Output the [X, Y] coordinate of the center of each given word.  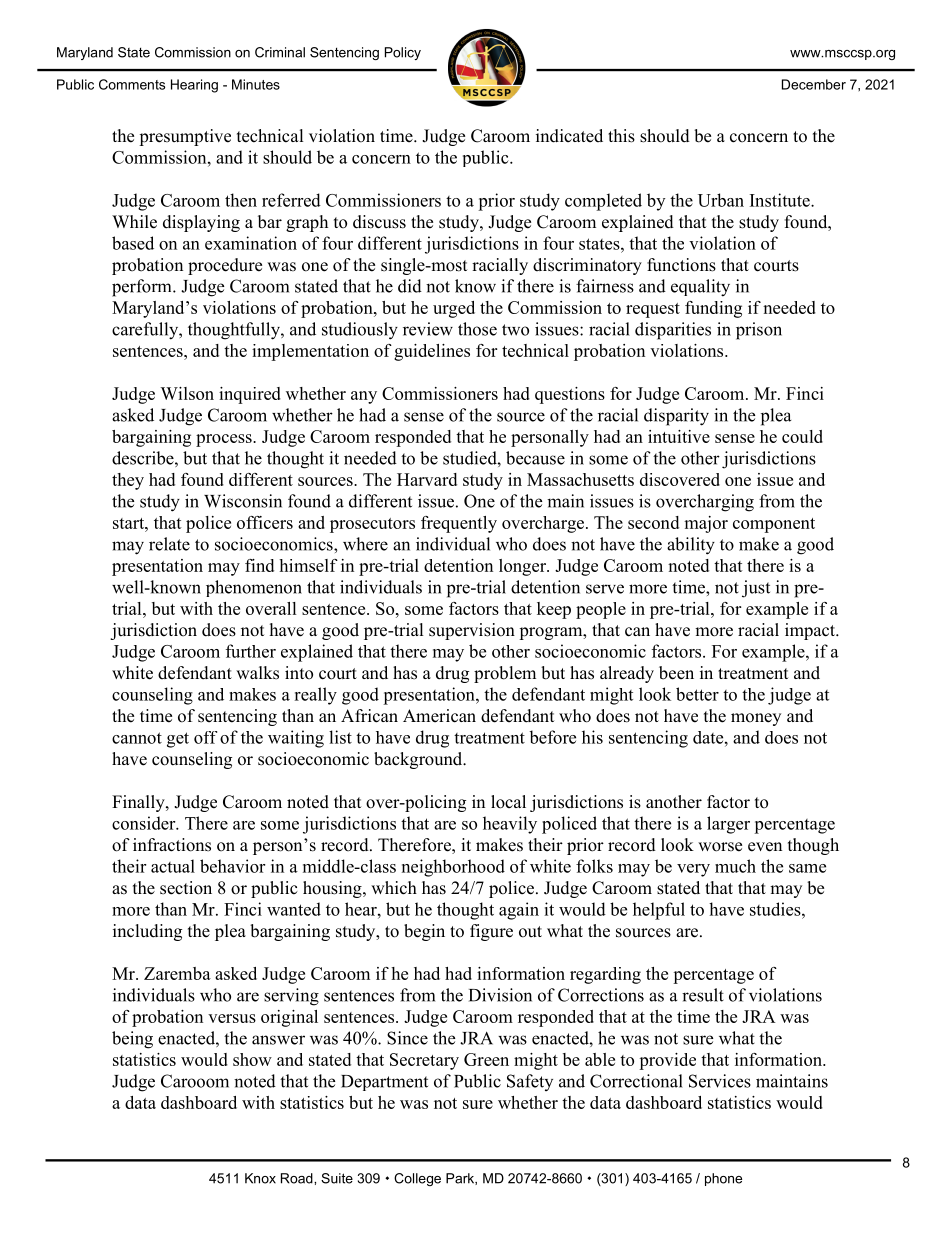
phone [723, 1179]
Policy [403, 53]
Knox [260, 1178]
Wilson [187, 393]
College [417, 1179]
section [186, 888]
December [814, 84]
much [735, 866]
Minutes [256, 84]
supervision [472, 631]
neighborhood [453, 868]
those [477, 329]
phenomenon [254, 588]
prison [759, 331]
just [756, 589]
